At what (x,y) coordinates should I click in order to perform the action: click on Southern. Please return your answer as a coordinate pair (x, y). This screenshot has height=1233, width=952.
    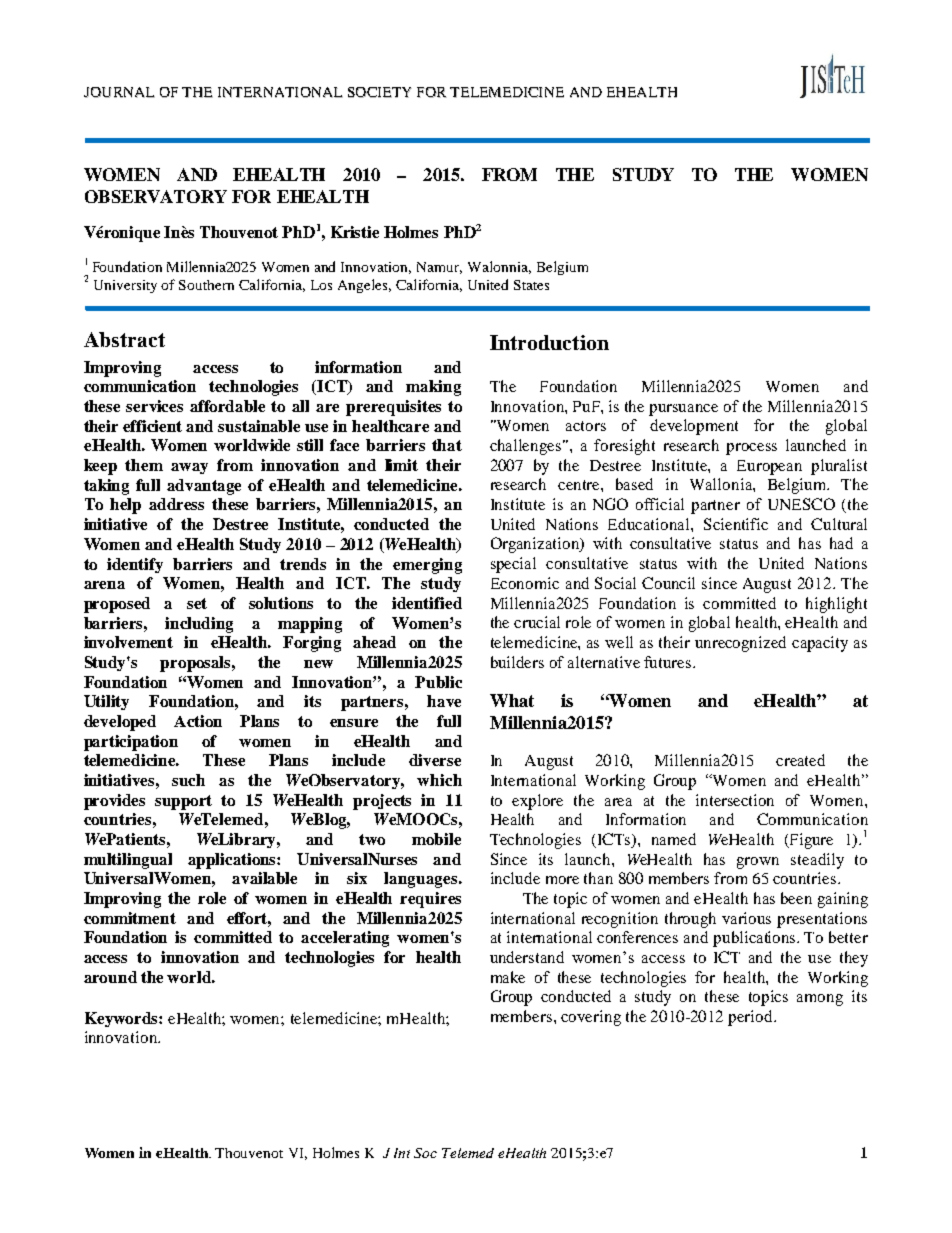
    Looking at the image, I should click on (206, 285).
